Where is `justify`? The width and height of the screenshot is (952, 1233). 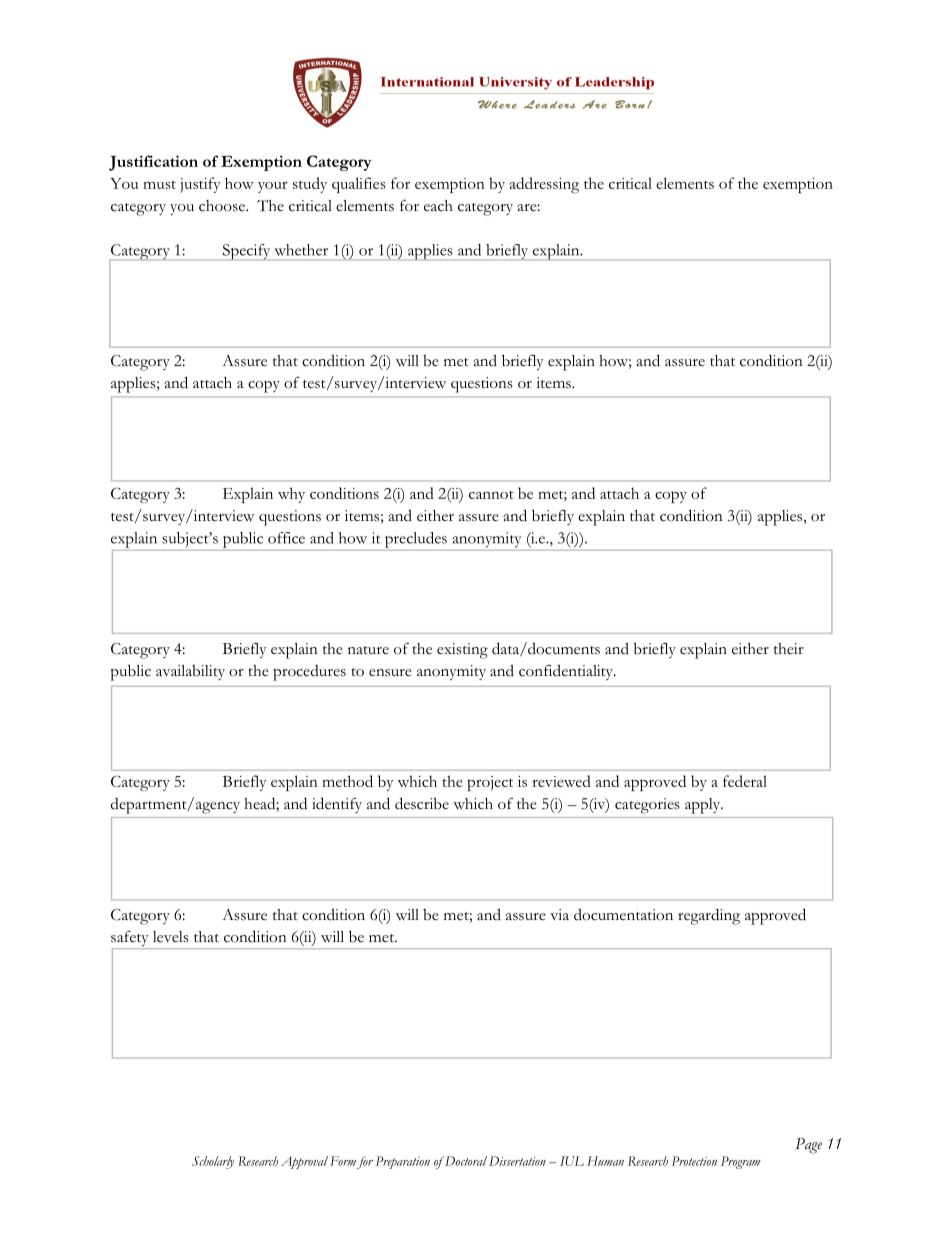 justify is located at coordinates (200, 185).
